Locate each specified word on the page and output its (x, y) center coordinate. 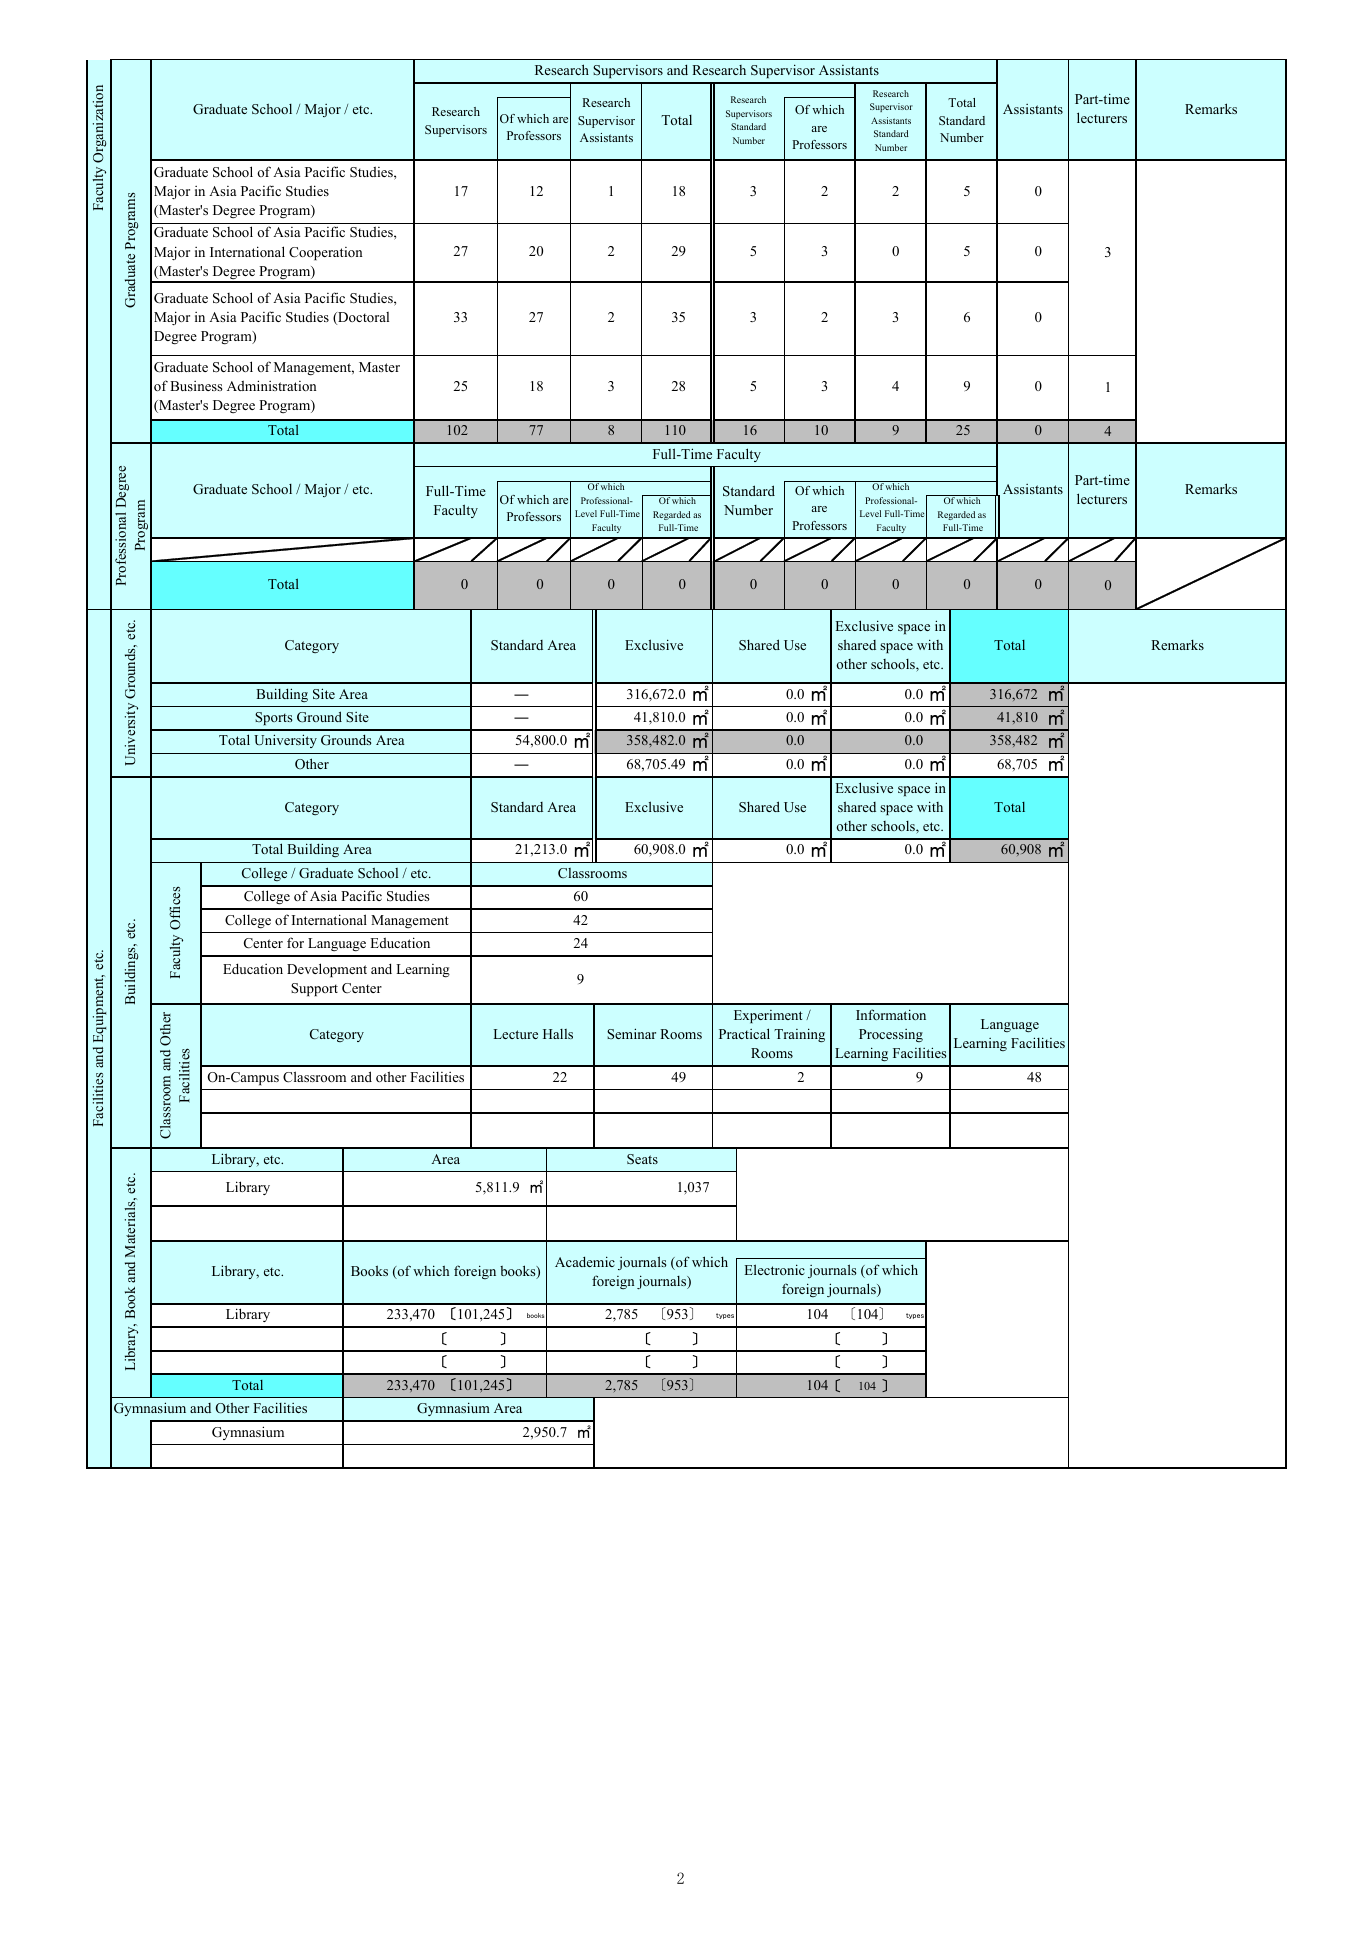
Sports (274, 718)
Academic (585, 1261)
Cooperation (325, 253)
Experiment (768, 1016)
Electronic (775, 1269)
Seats (642, 1159)
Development (327, 970)
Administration (271, 385)
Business (196, 386)
